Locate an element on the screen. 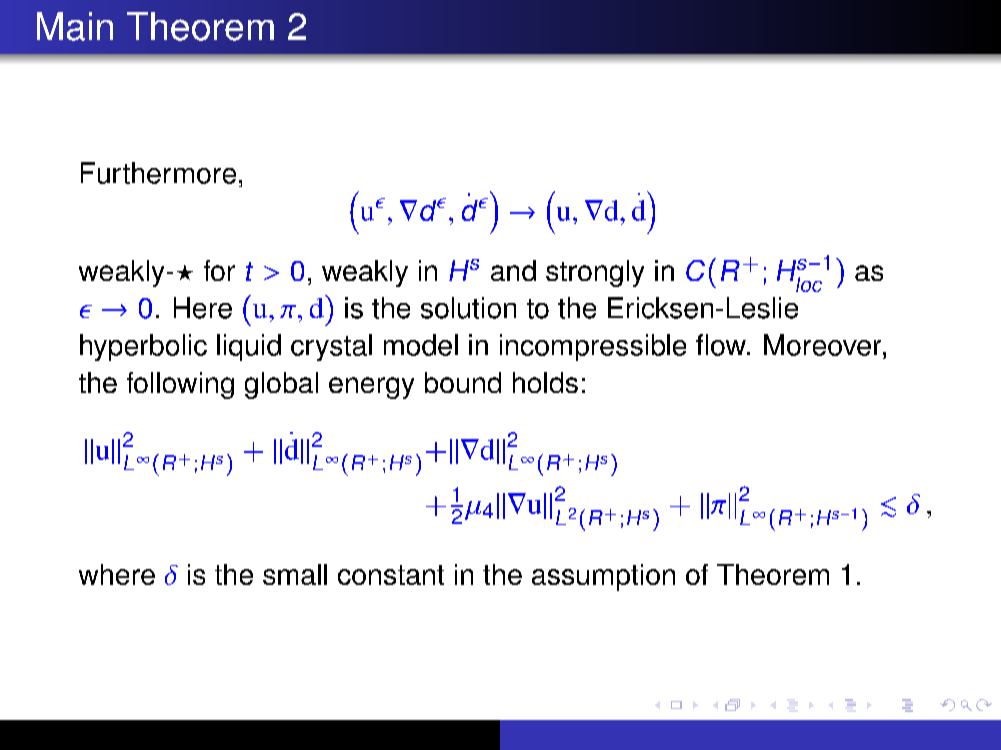 This screenshot has height=750, width=1001. and is located at coordinates (513, 270).
